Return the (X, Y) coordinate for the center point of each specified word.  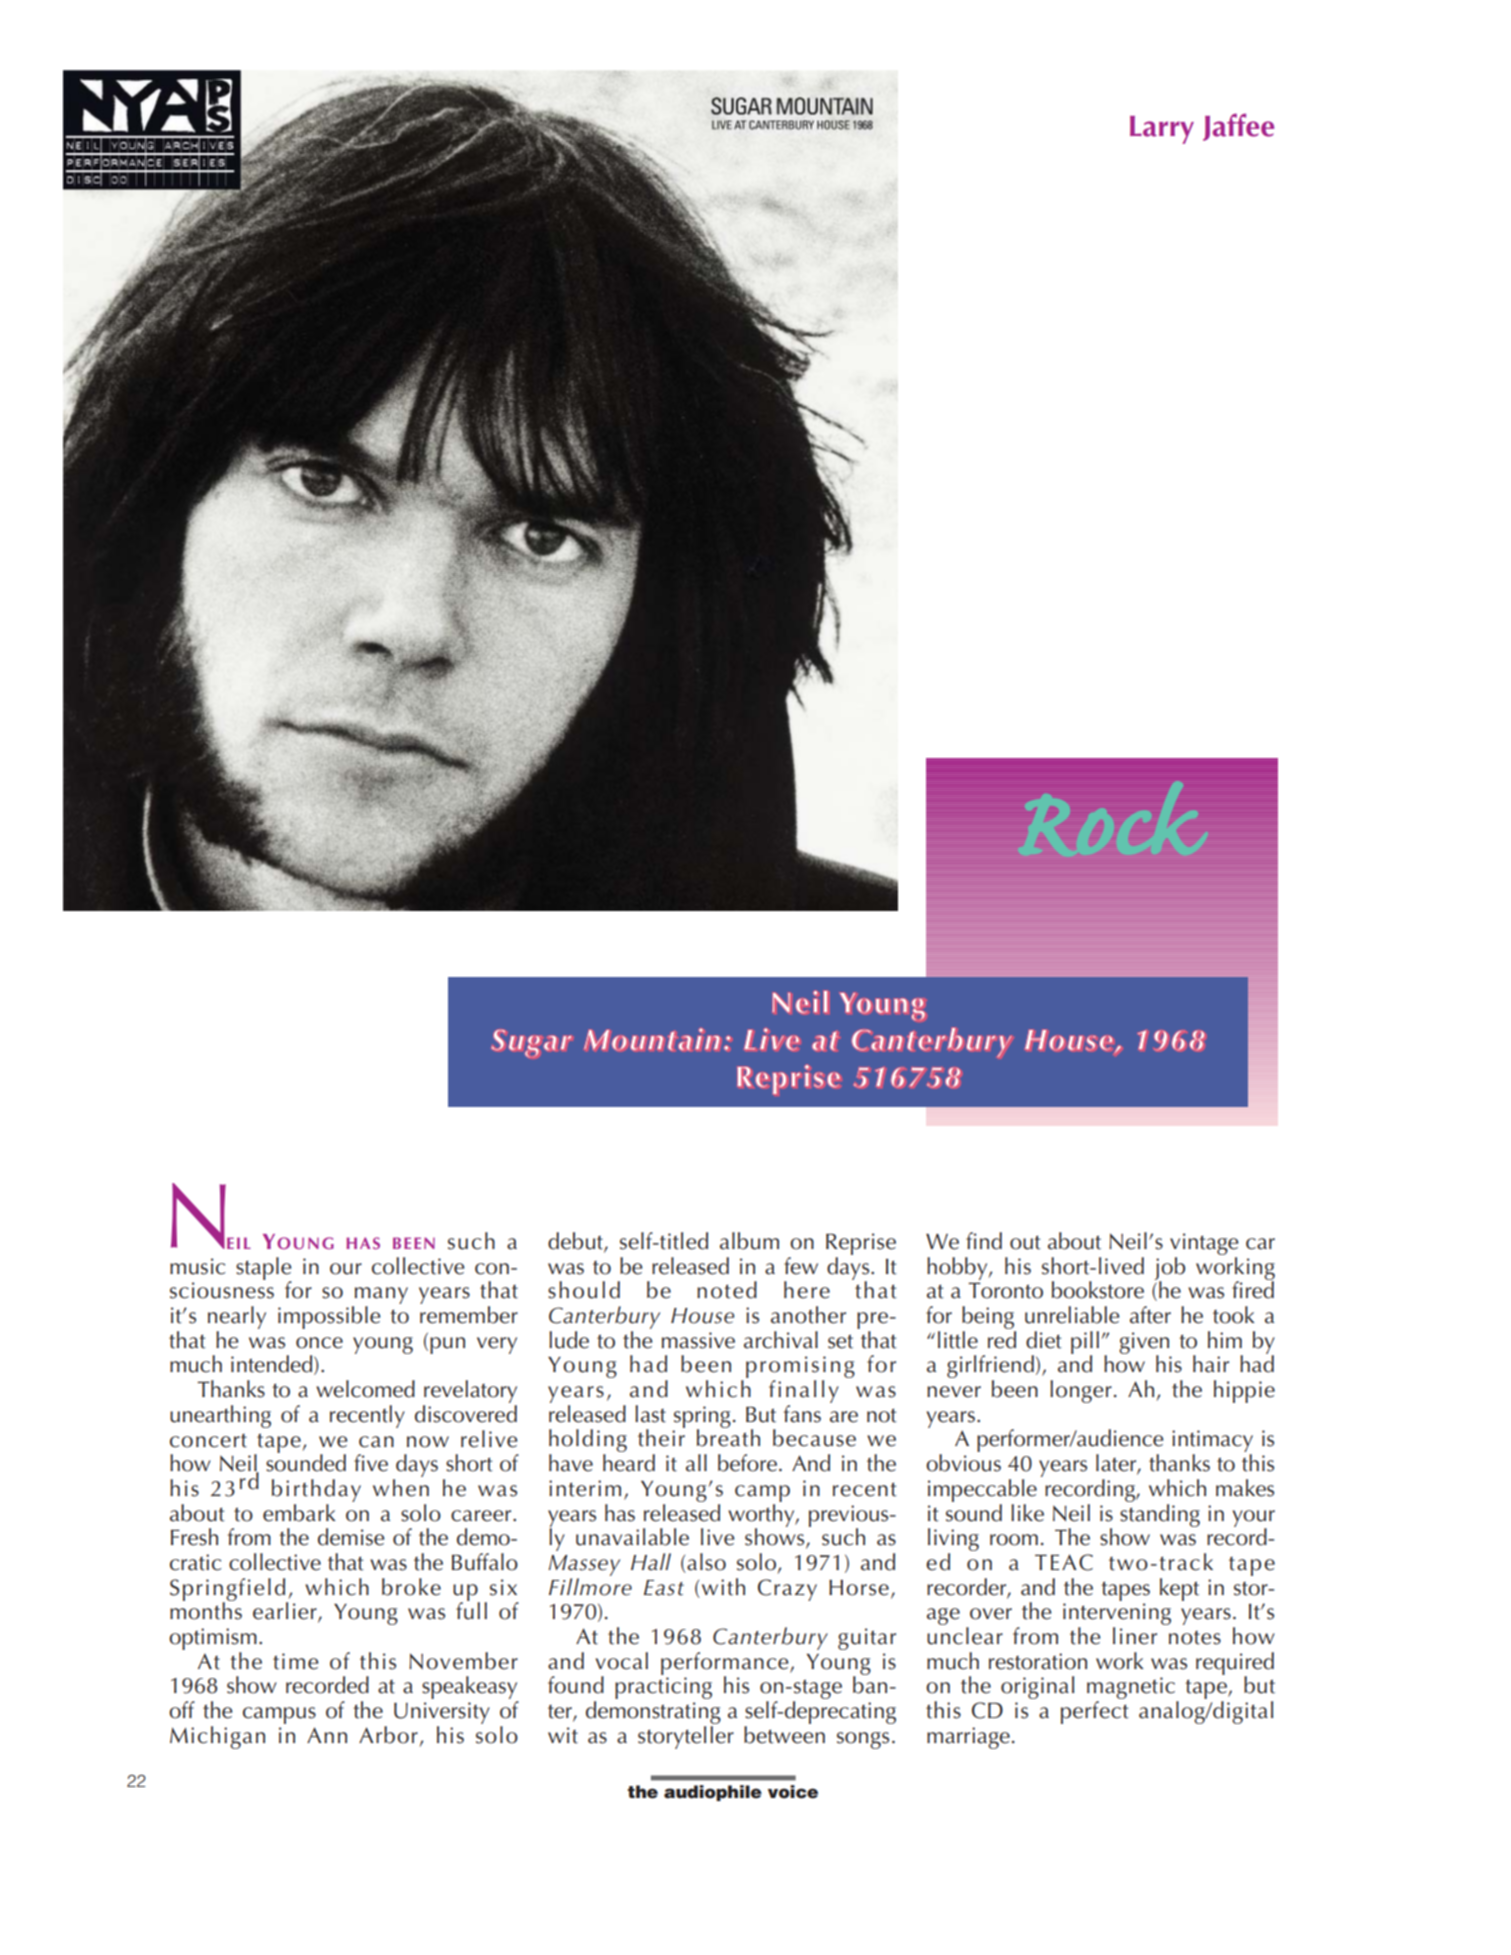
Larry (1162, 130)
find (984, 1241)
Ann (327, 1735)
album (749, 1241)
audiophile (713, 1793)
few (801, 1266)
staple (264, 1269)
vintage (1204, 1244)
